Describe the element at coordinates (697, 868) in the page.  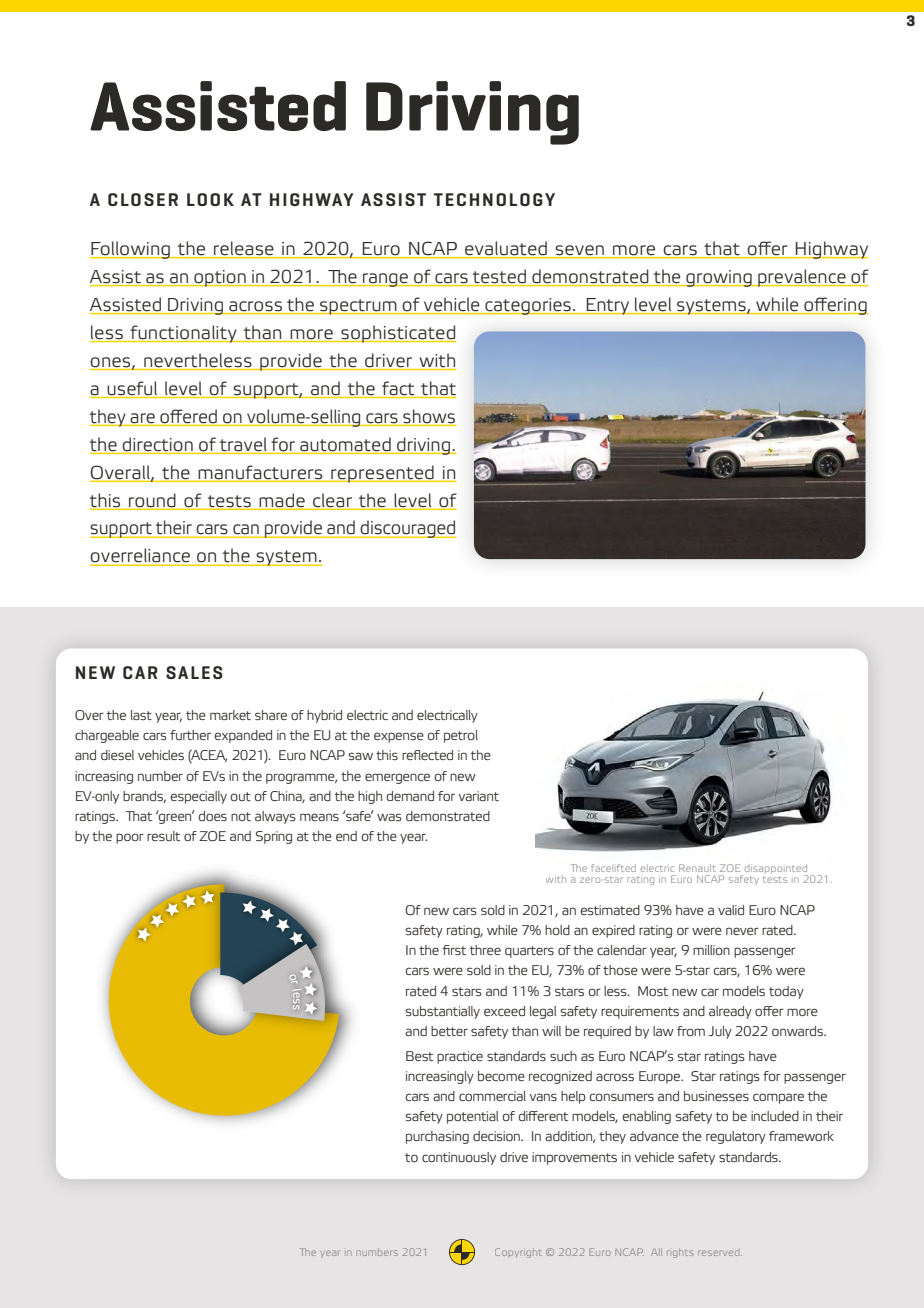
I see `Renault` at that location.
